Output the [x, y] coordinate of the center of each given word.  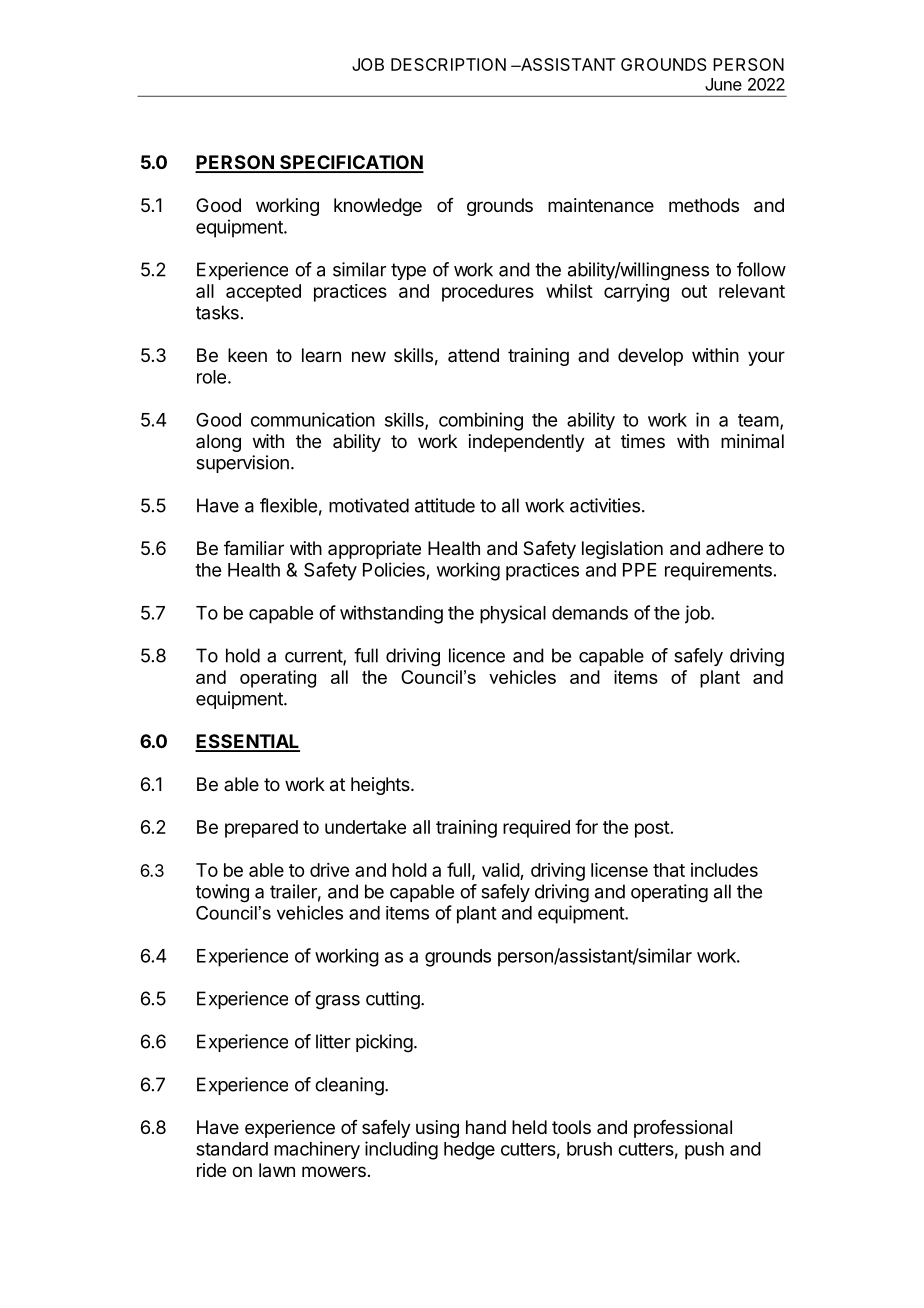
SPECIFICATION [351, 163]
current [314, 657]
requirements [718, 571]
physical [513, 614]
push [704, 1151]
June [723, 84]
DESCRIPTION [448, 64]
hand [486, 1127]
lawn [277, 1170]
